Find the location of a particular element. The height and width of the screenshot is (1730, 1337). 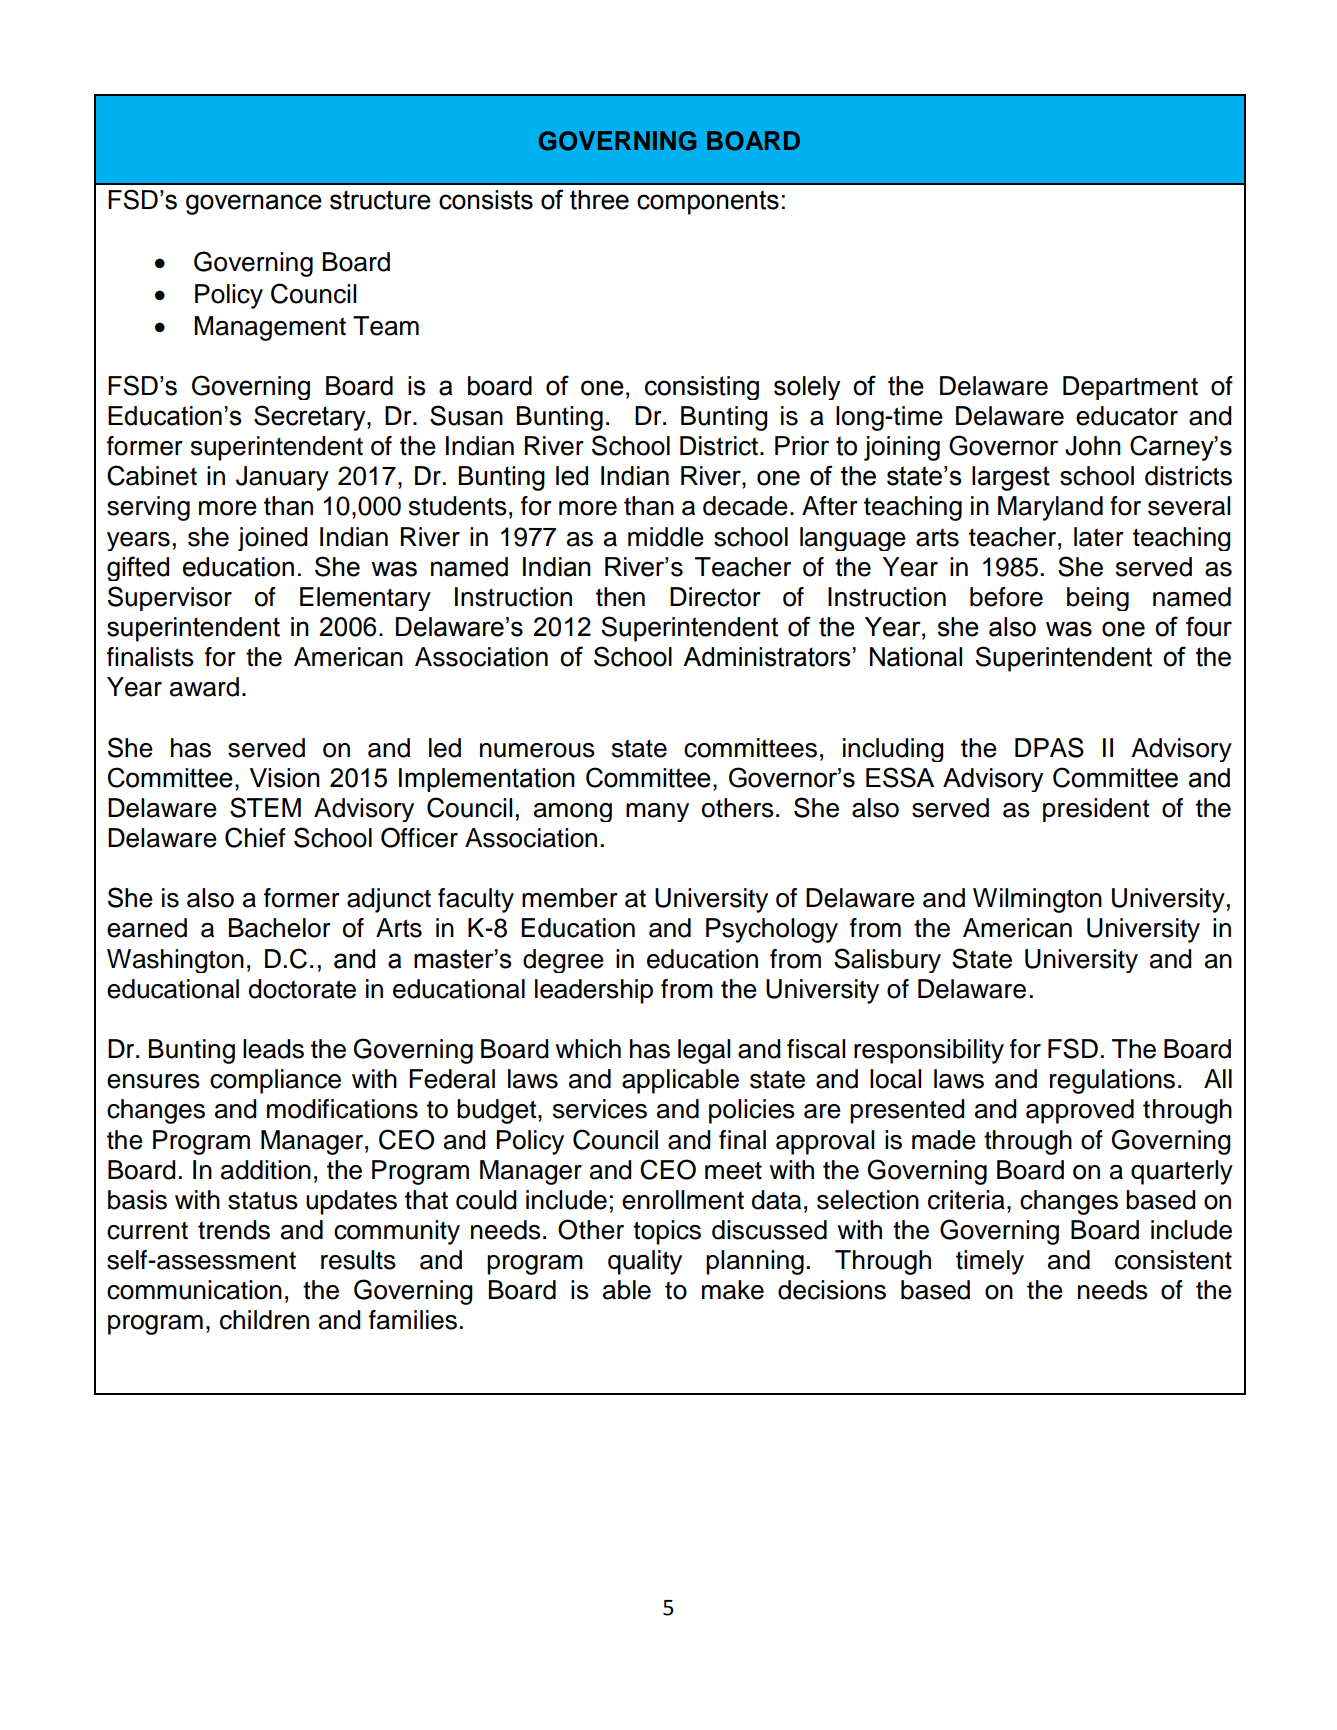

Bachelor is located at coordinates (280, 928).
